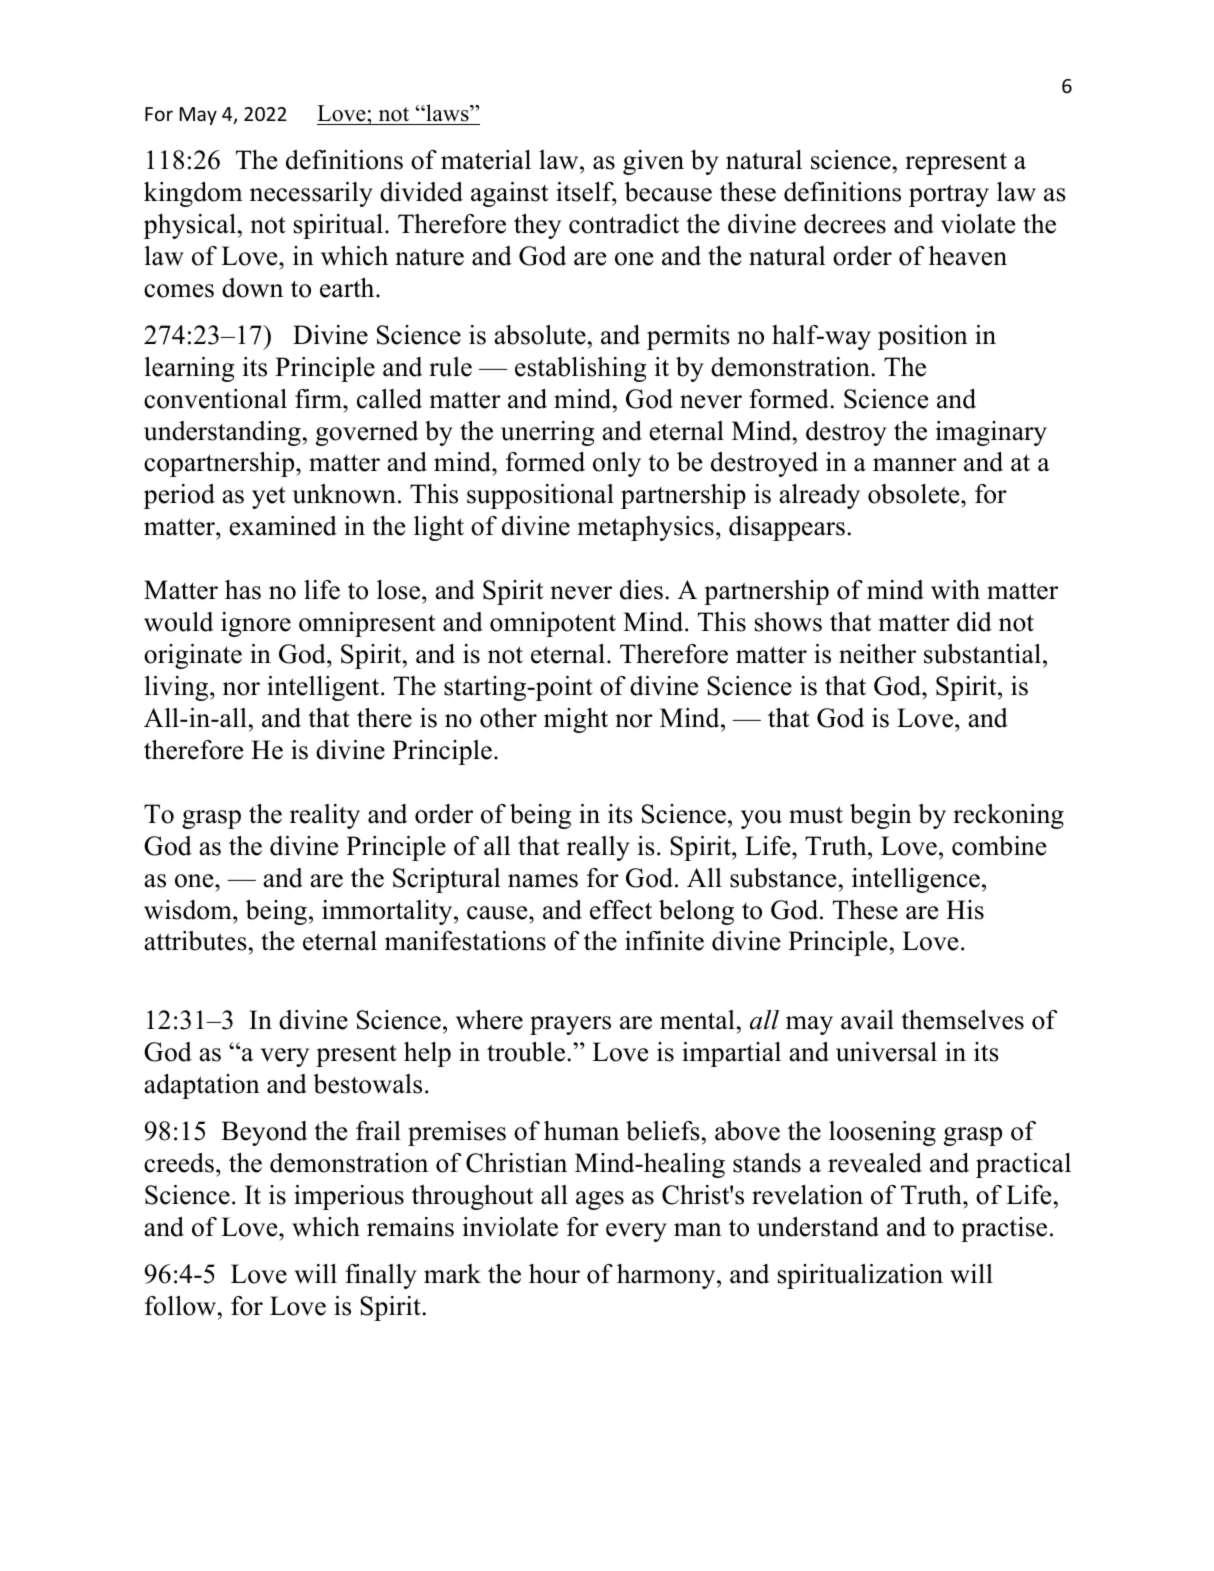 The image size is (1214, 1571). What do you see at coordinates (311, 194) in the page?
I see `necessarily` at bounding box center [311, 194].
